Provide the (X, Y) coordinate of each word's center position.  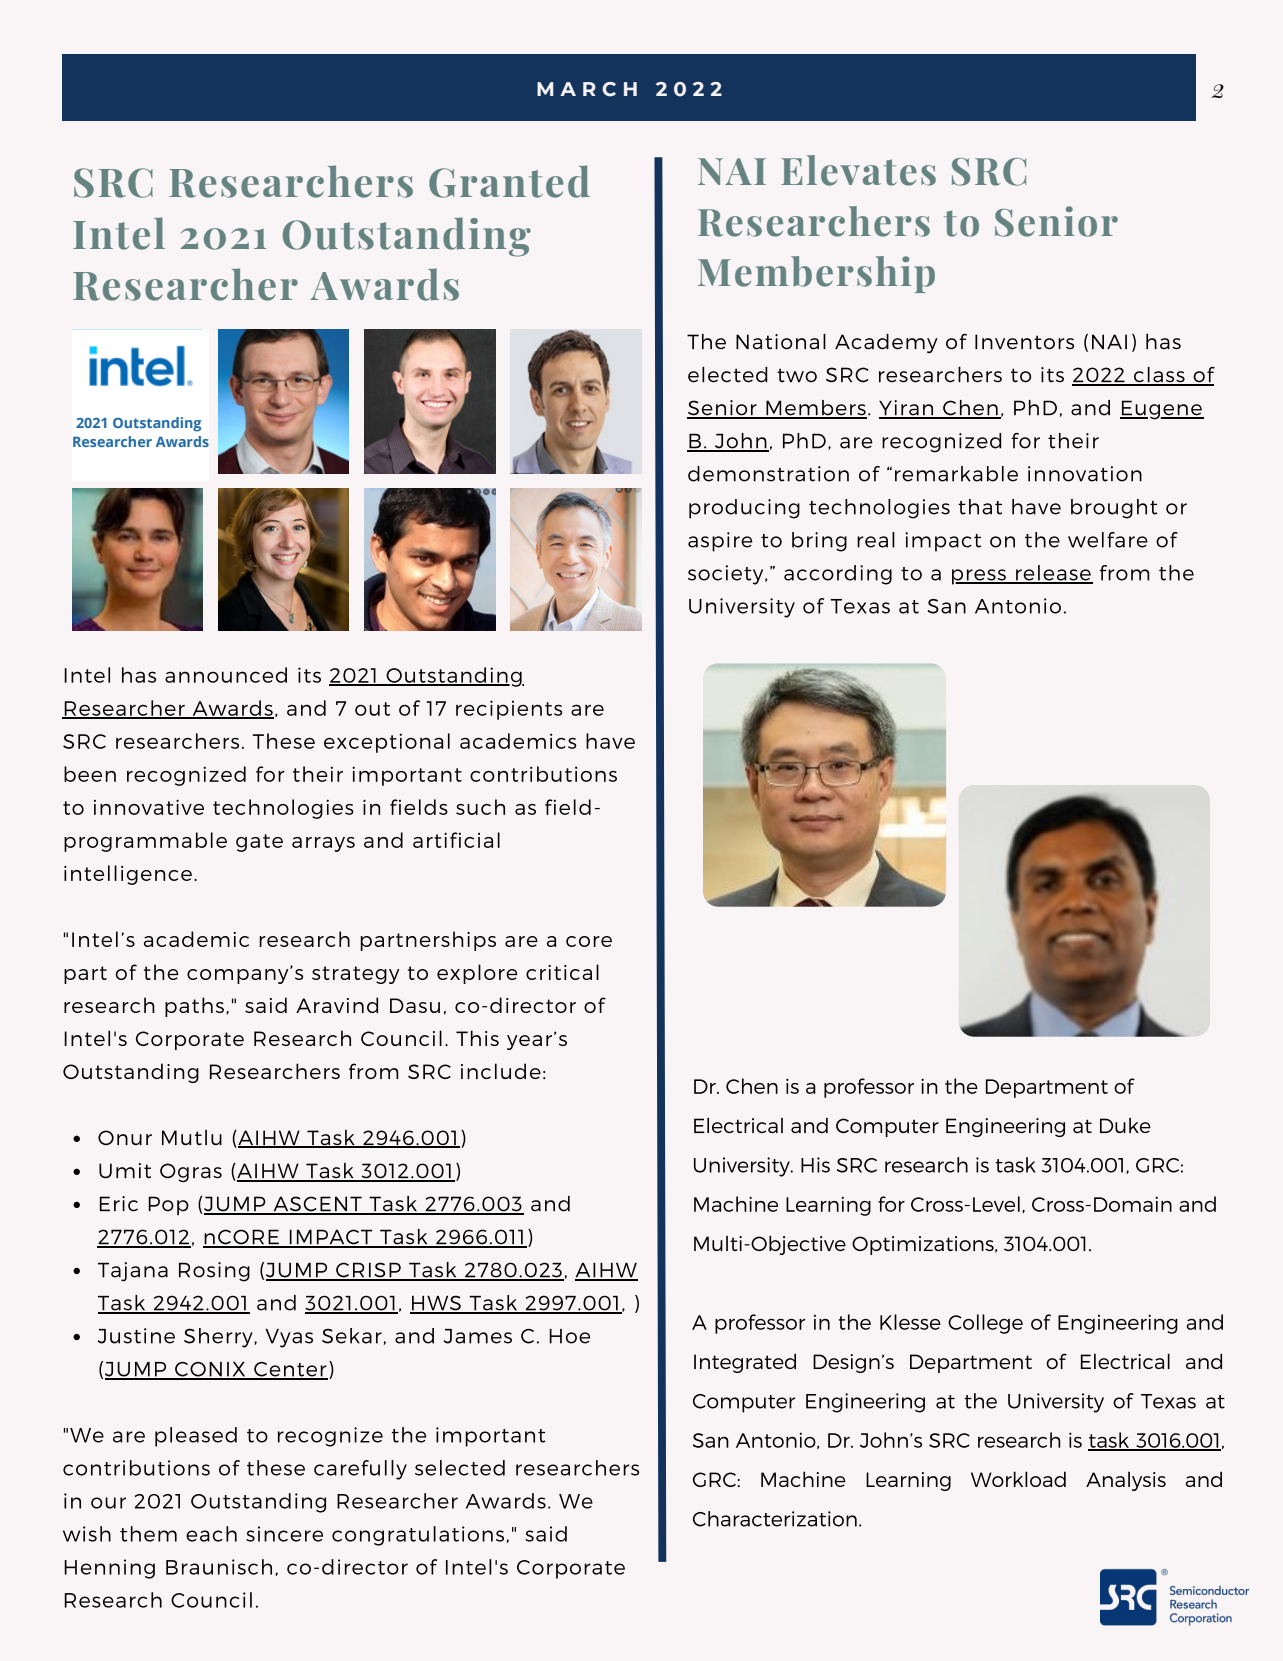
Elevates (858, 170)
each (211, 1534)
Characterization (775, 1519)
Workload (1018, 1479)
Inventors (1024, 341)
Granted (509, 181)
